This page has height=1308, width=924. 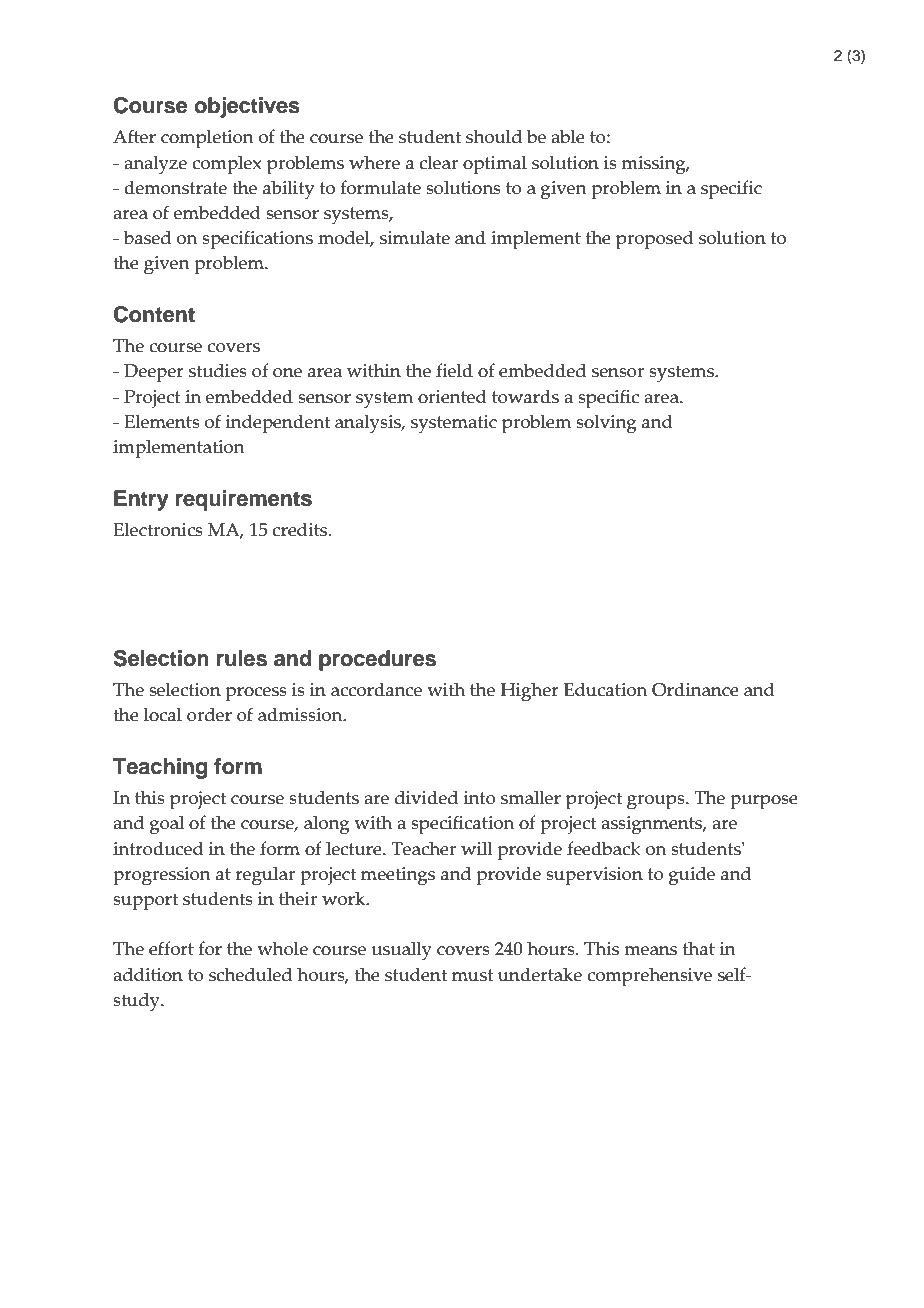 I want to click on solving, so click(x=606, y=424).
